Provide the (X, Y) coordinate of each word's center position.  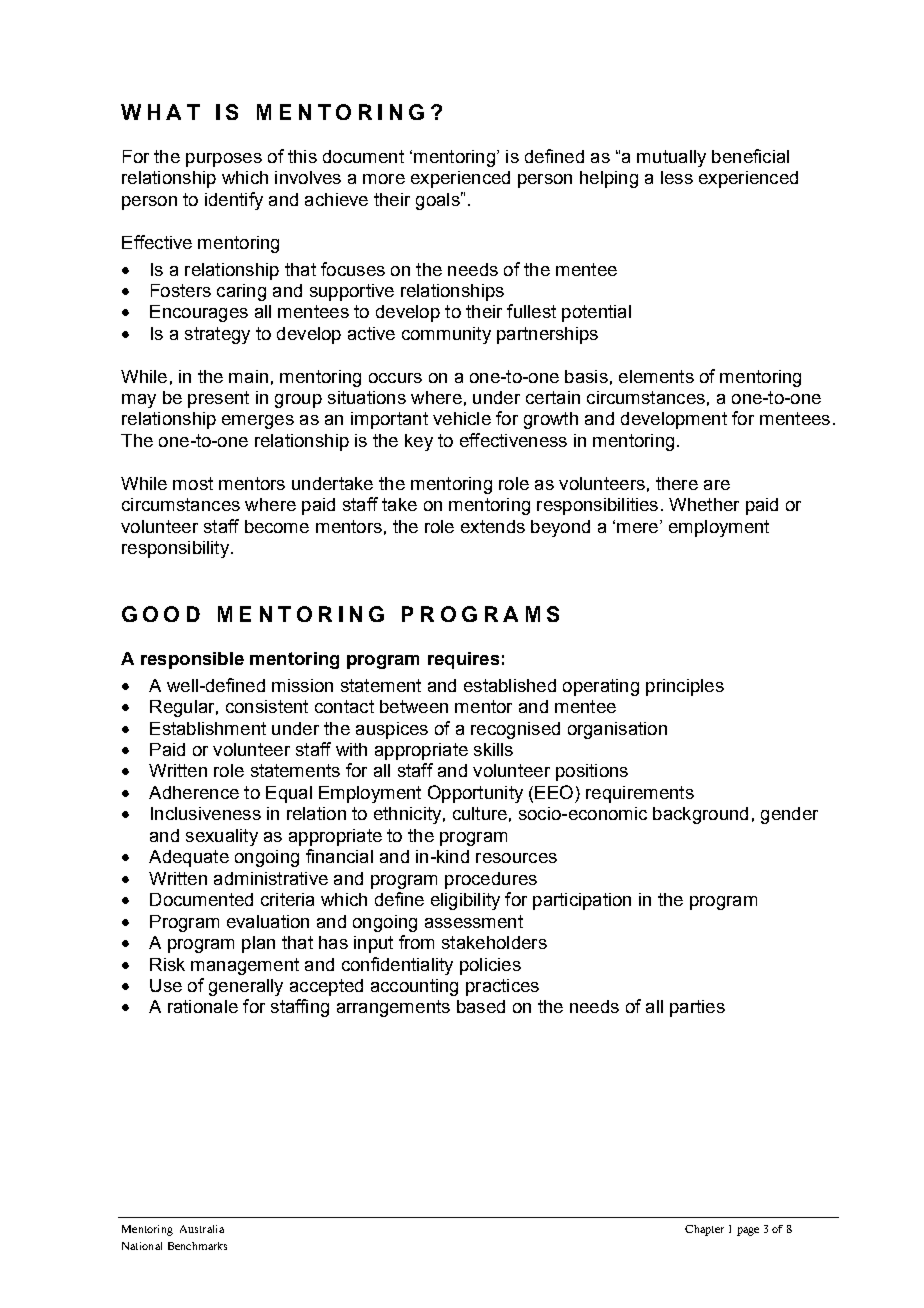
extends (493, 526)
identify (234, 201)
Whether (704, 504)
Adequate (189, 858)
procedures (491, 880)
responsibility (175, 549)
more (384, 179)
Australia (202, 1229)
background (700, 815)
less (677, 177)
